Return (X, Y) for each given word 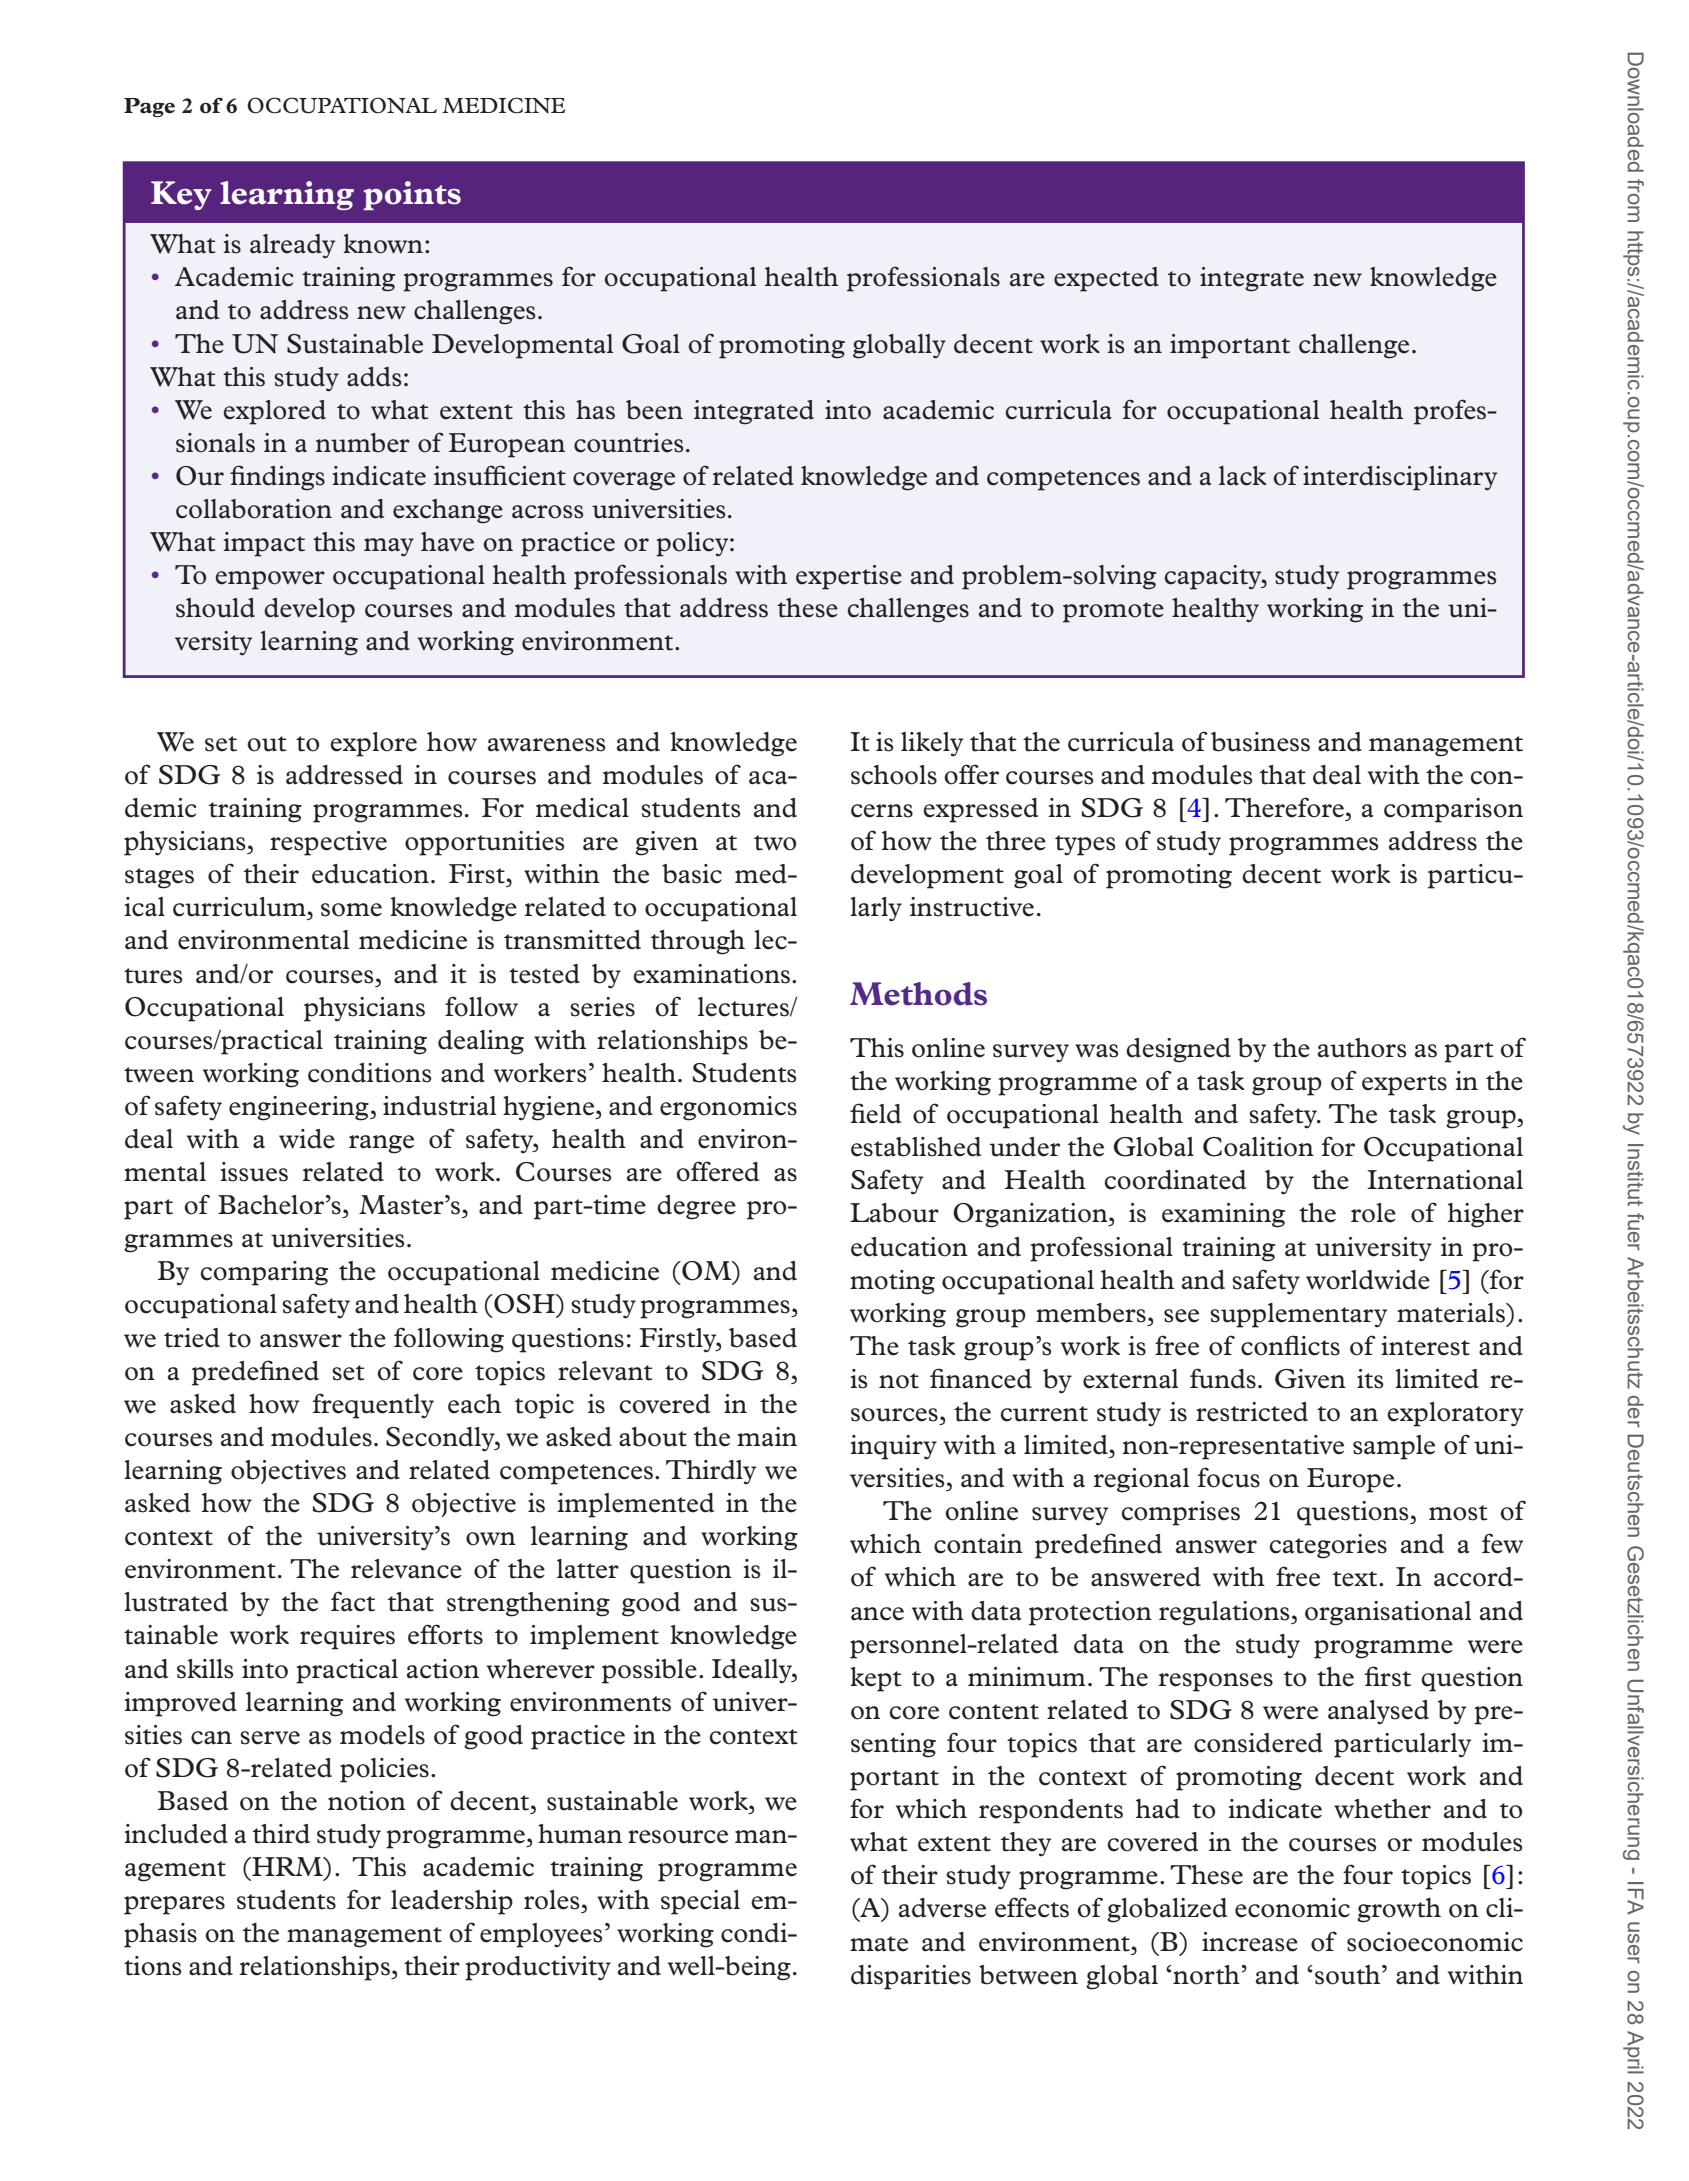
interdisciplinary (1400, 478)
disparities (911, 1977)
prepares (174, 1905)
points (412, 195)
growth (1399, 1910)
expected (1106, 279)
